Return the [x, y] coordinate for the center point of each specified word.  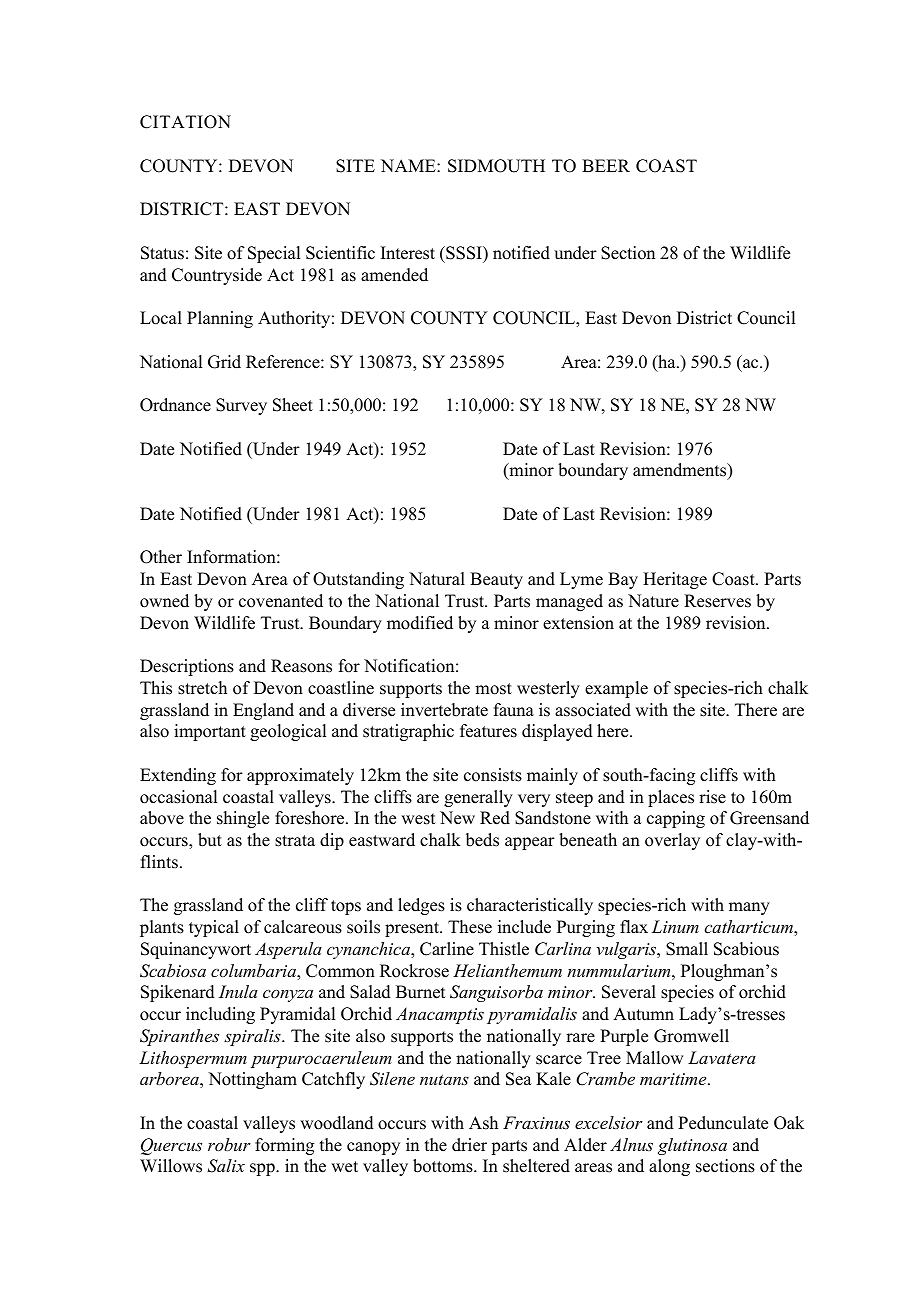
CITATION [185, 122]
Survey [241, 406]
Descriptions [187, 667]
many [749, 908]
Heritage [675, 580]
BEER [606, 165]
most [493, 689]
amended [394, 275]
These [470, 927]
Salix [226, 1166]
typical [214, 928]
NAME [409, 165]
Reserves [717, 601]
